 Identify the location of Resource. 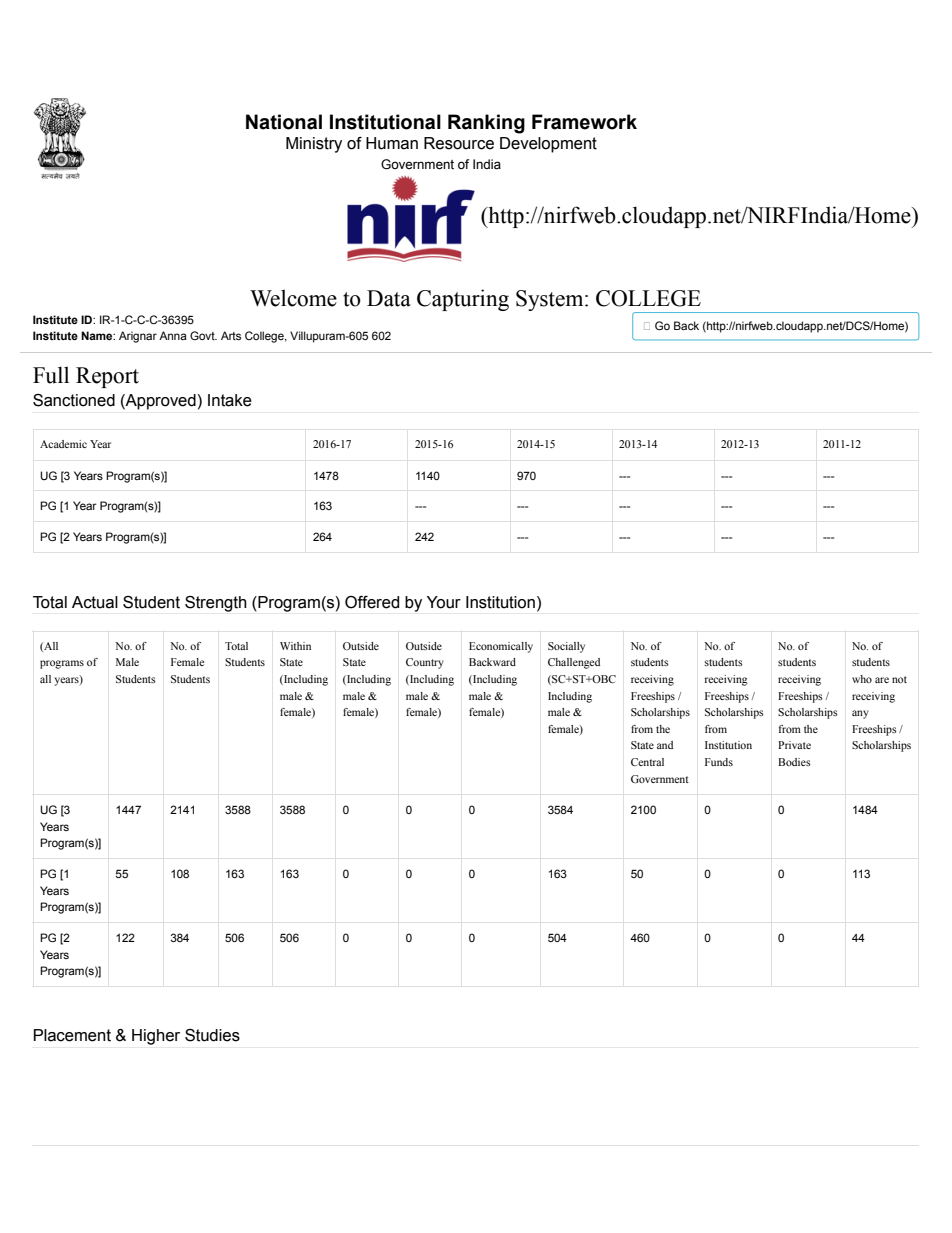
(459, 143).
